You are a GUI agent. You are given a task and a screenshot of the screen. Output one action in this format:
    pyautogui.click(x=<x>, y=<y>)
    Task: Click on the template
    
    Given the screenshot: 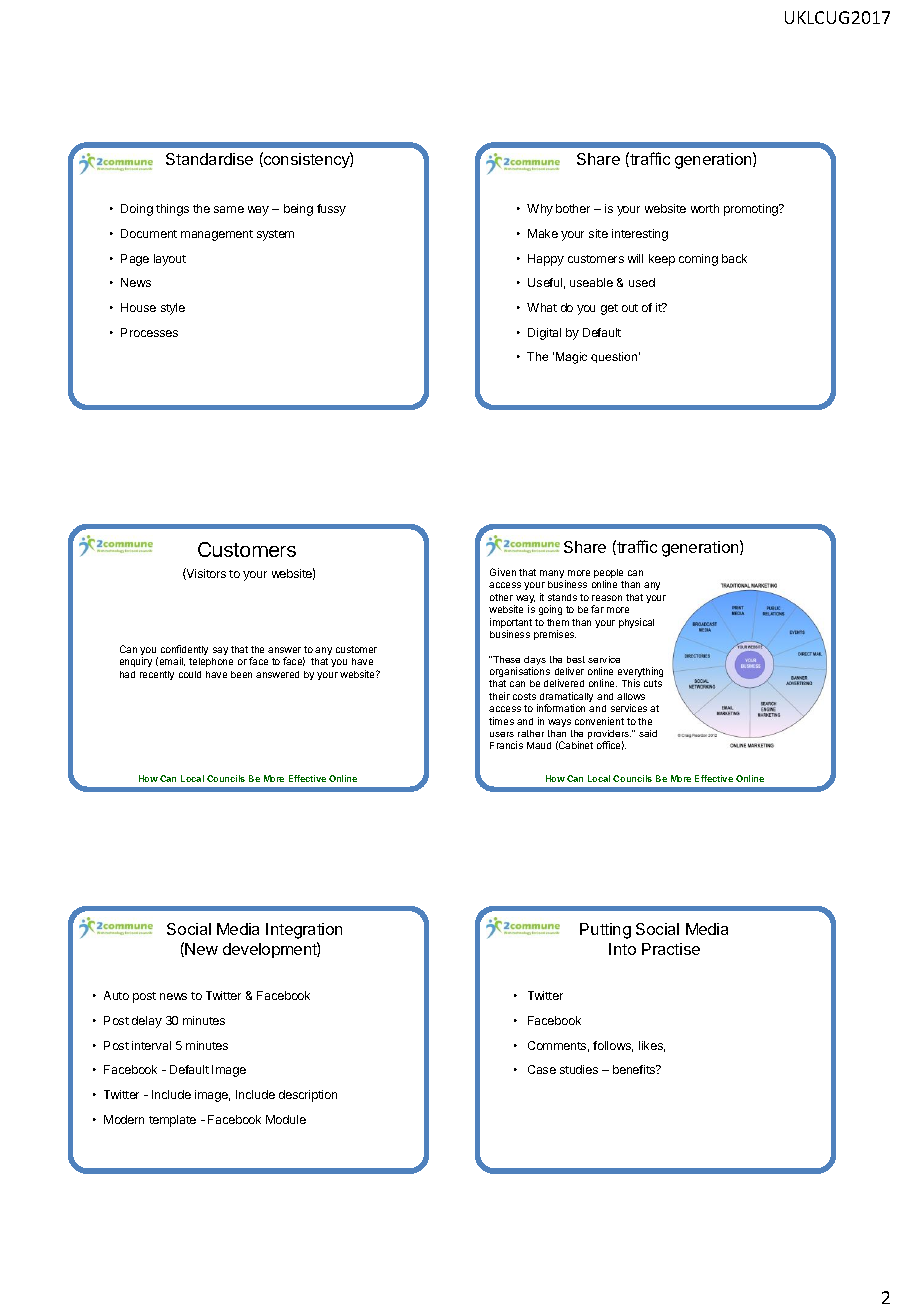 What is the action you would take?
    pyautogui.click(x=172, y=1121)
